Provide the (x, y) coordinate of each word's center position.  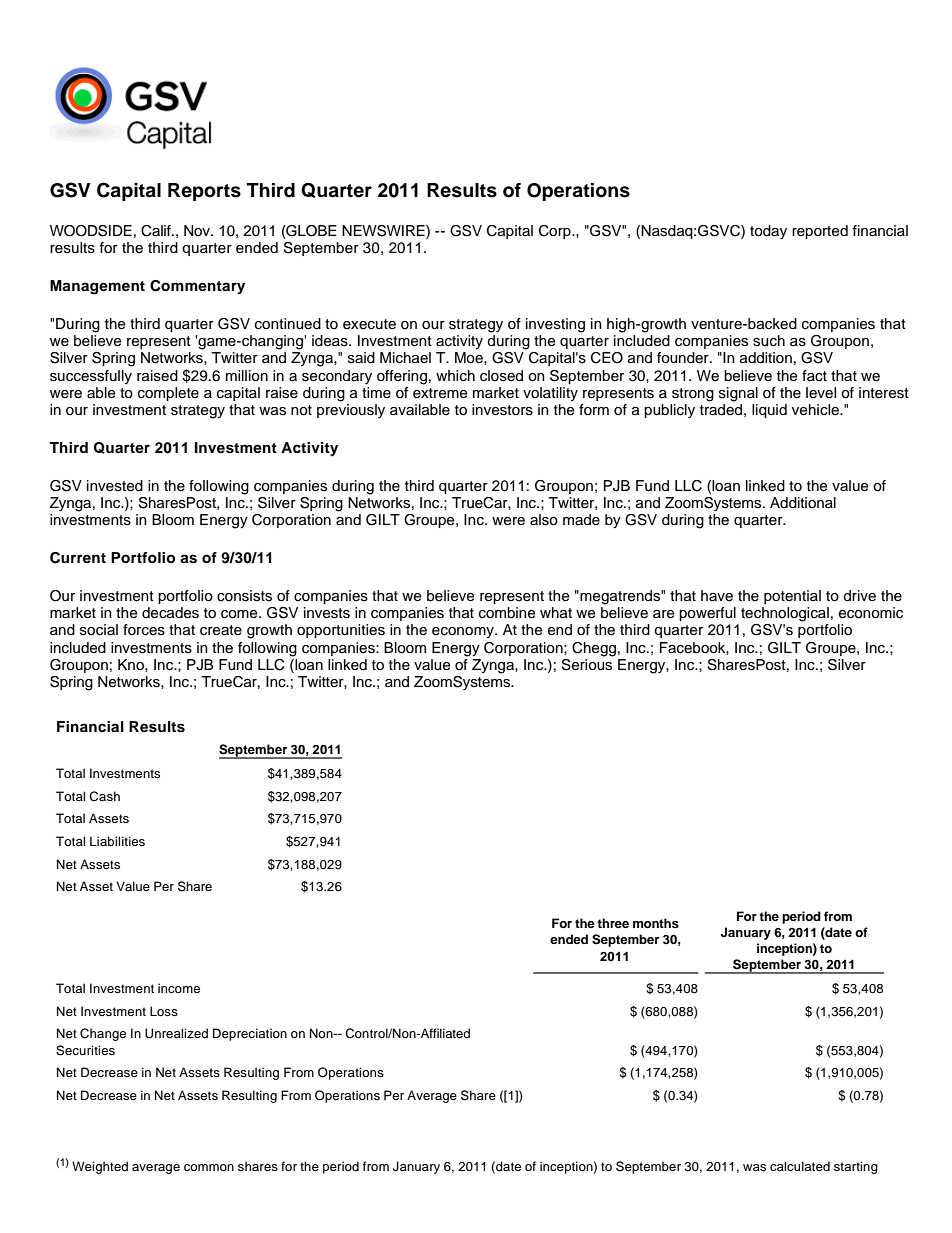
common (209, 1167)
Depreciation (250, 1034)
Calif (157, 231)
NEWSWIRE (384, 232)
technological (785, 614)
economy (464, 632)
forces (144, 630)
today (768, 232)
